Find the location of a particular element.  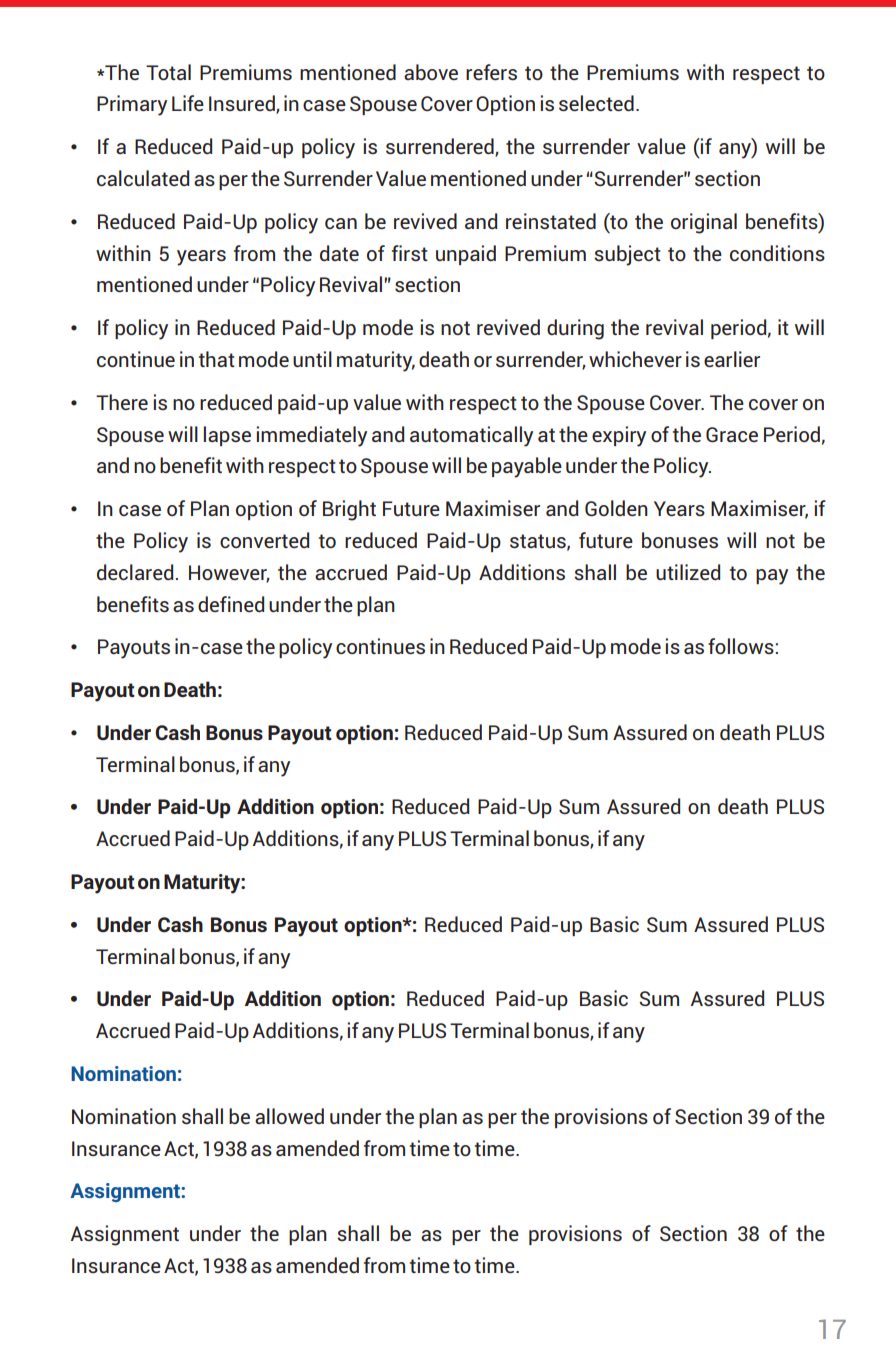

utilized is located at coordinates (688, 572).
